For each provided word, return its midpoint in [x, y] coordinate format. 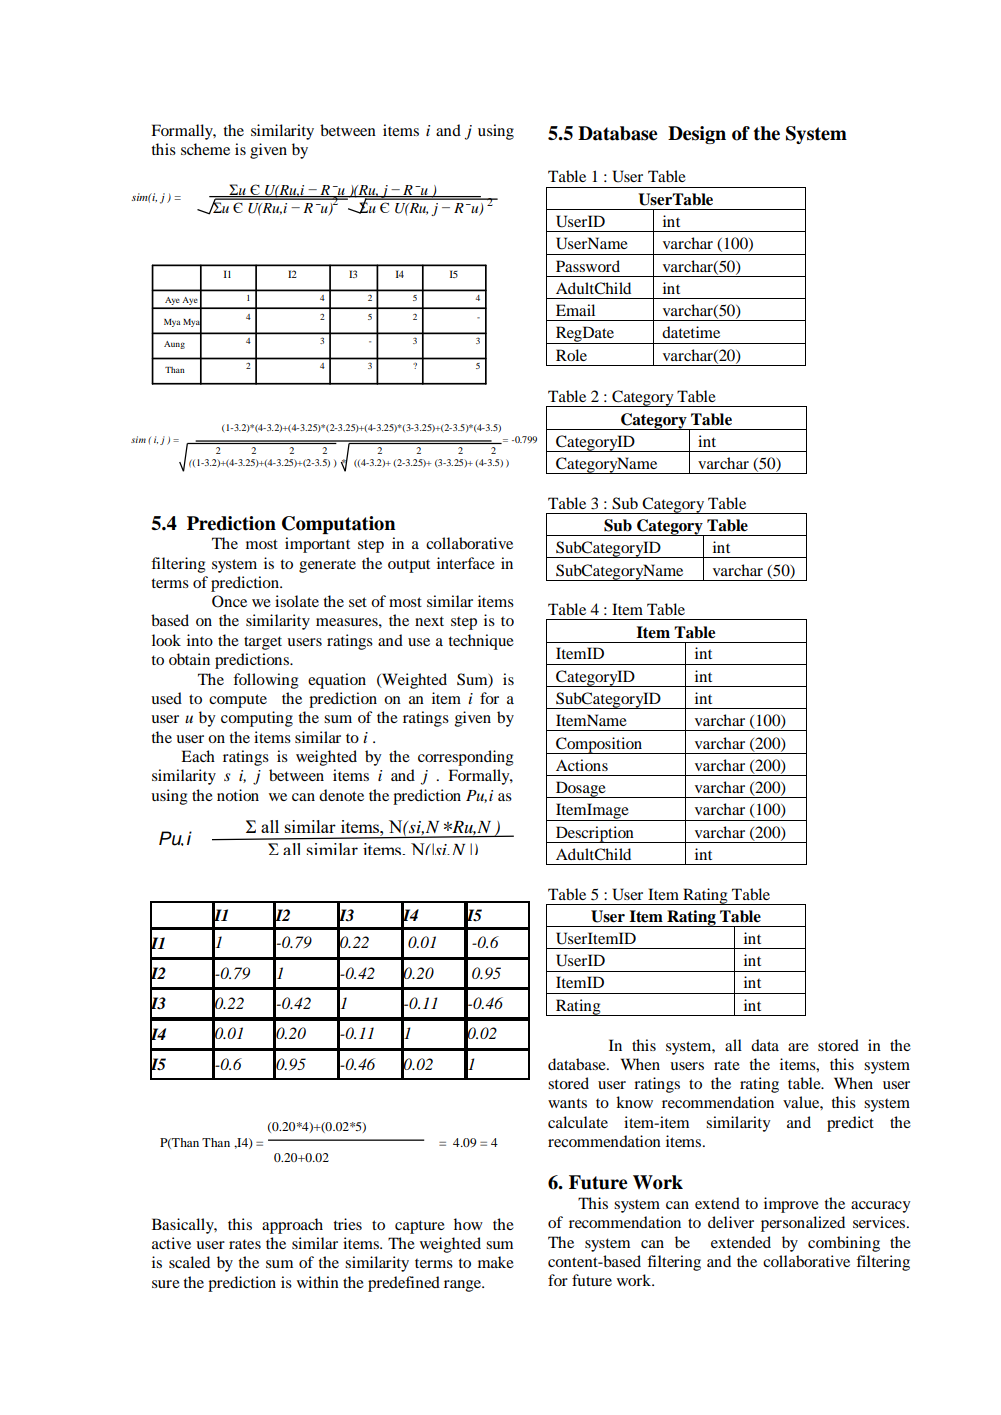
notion [238, 795]
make [496, 1262]
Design [697, 135]
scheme [205, 149]
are [798, 1047]
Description [595, 834]
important [317, 545]
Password [588, 266]
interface [466, 563]
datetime [691, 332]
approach [292, 1226]
